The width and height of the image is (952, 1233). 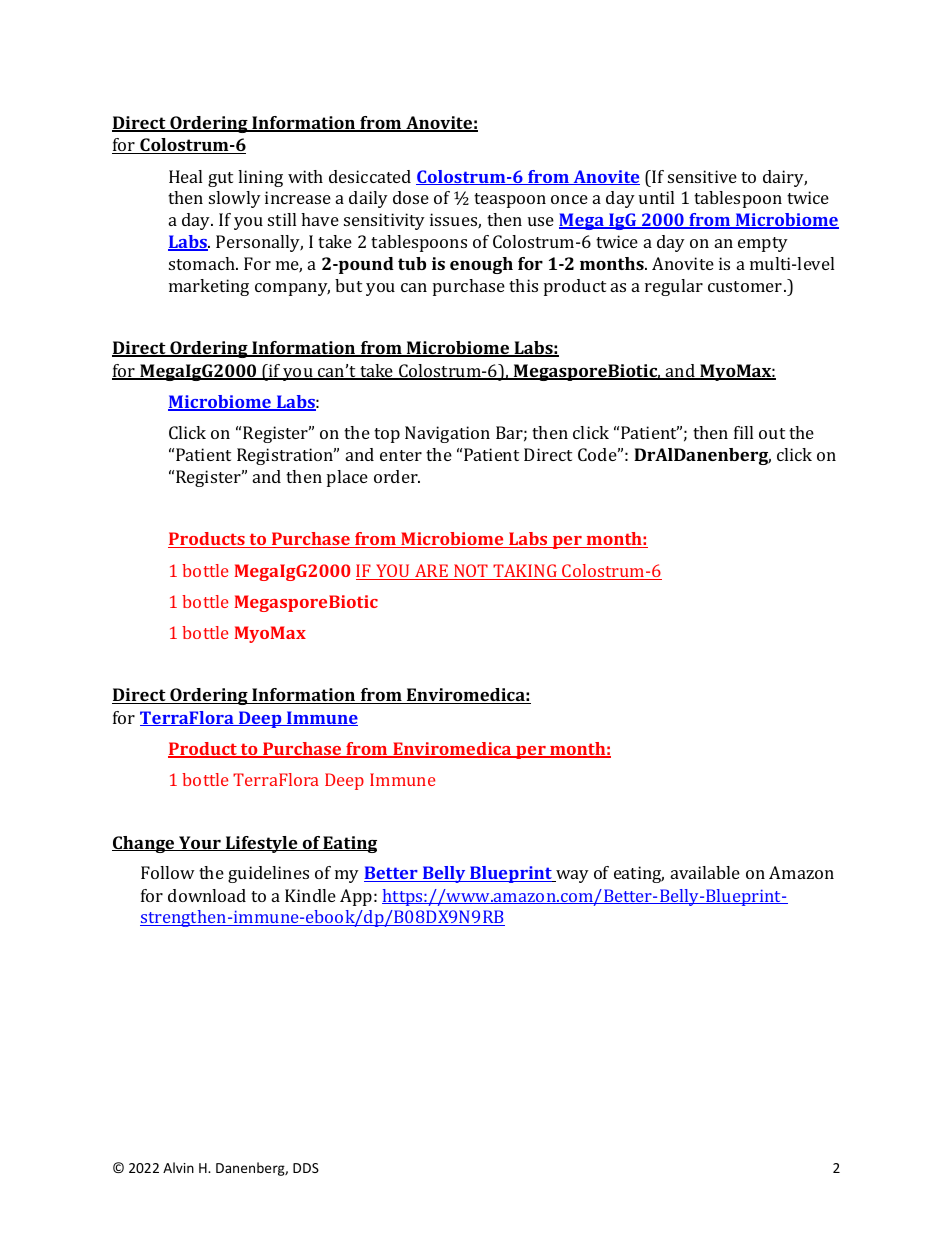 What do you see at coordinates (705, 872) in the image?
I see `available` at bounding box center [705, 872].
